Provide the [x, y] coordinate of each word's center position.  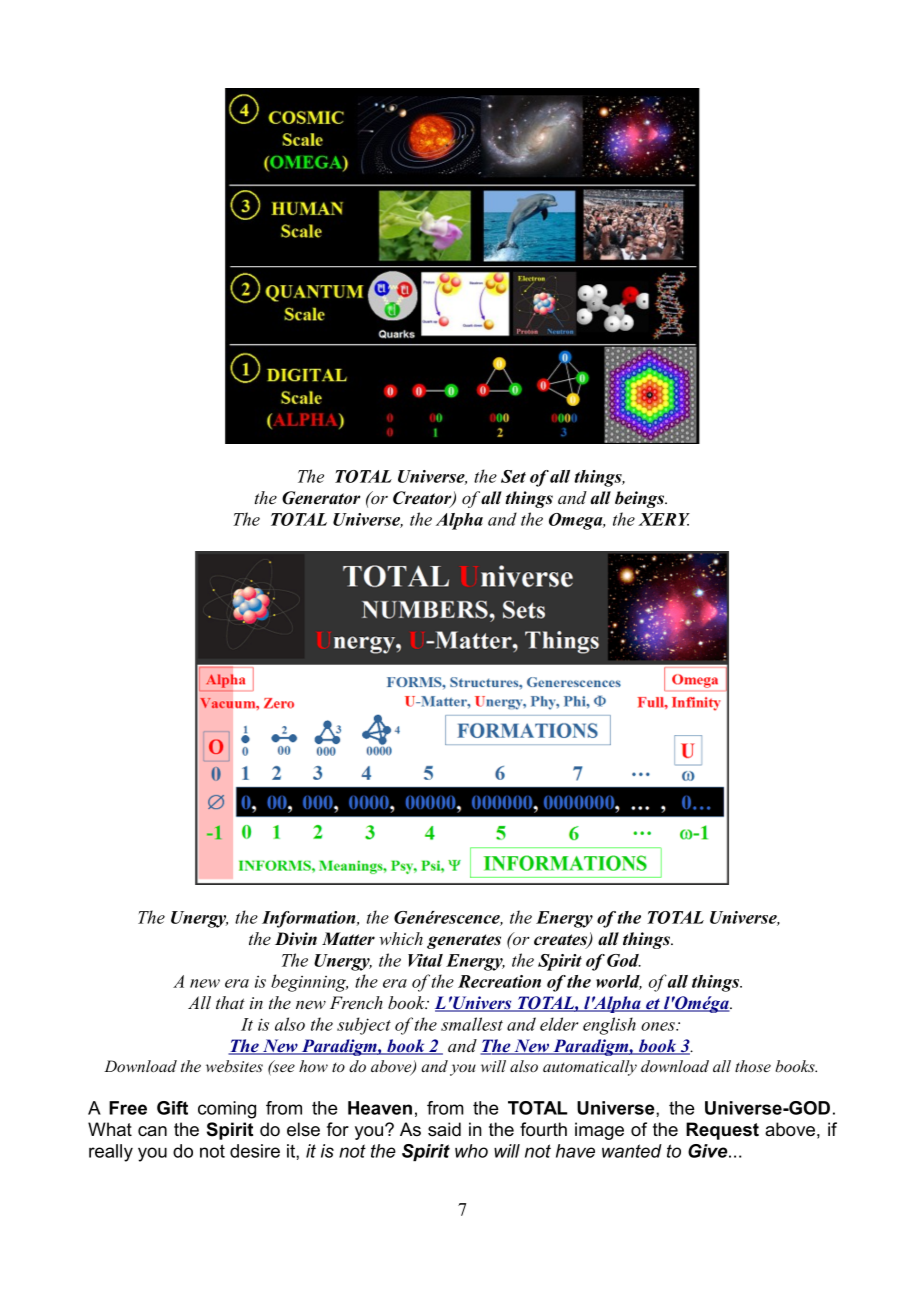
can [152, 1131]
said [444, 1129]
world [619, 982]
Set [513, 476]
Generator [321, 498]
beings [641, 499]
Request [722, 1131]
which [401, 938]
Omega [577, 521]
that [230, 1002]
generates [464, 941]
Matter [348, 939]
